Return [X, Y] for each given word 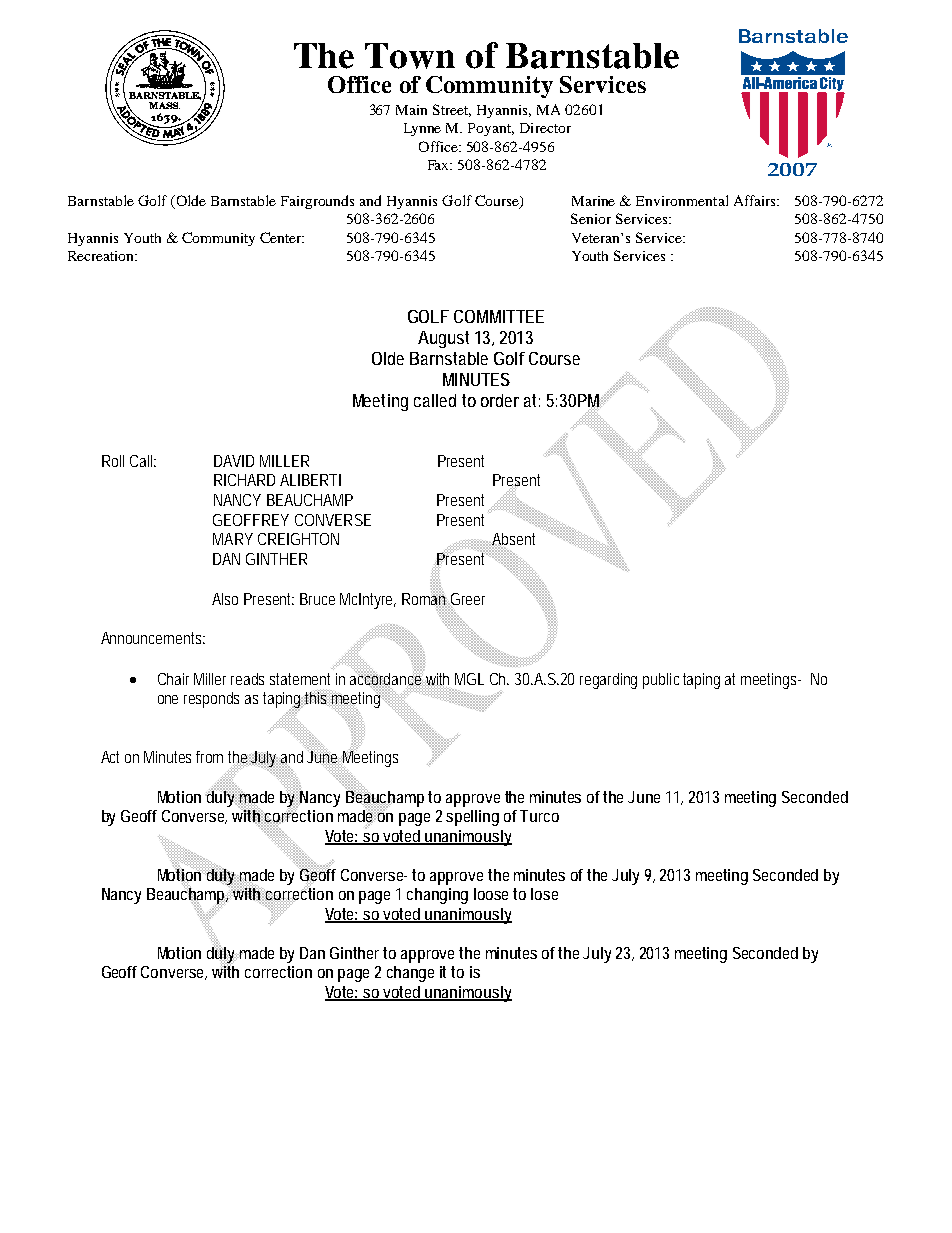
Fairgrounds [317, 202]
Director [545, 128]
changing [437, 896]
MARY [233, 539]
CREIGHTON [298, 539]
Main [411, 110]
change [410, 974]
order [500, 400]
